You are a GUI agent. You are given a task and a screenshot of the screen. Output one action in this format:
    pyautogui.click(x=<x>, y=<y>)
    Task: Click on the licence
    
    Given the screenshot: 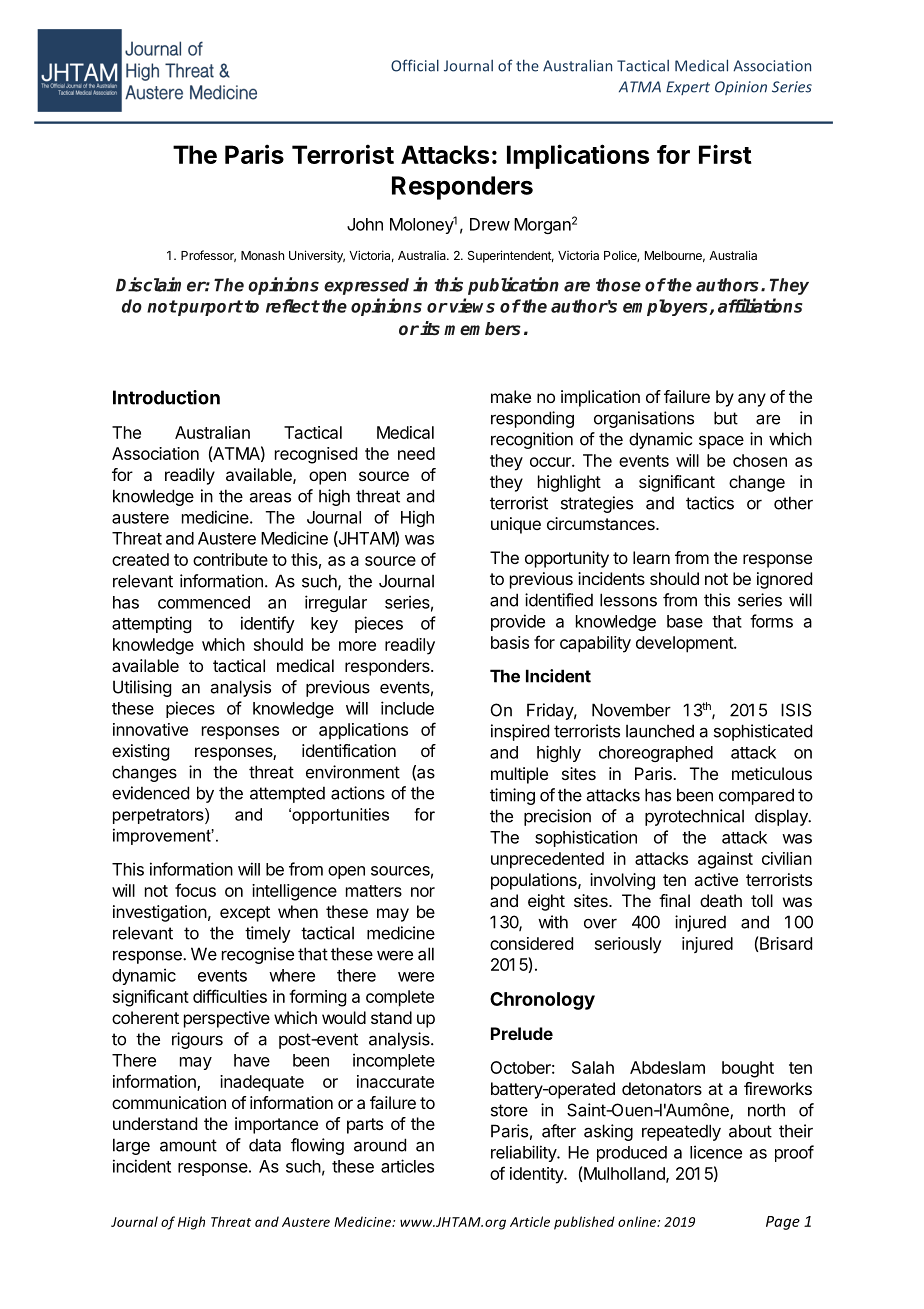 What is the action you would take?
    pyautogui.click(x=716, y=1152)
